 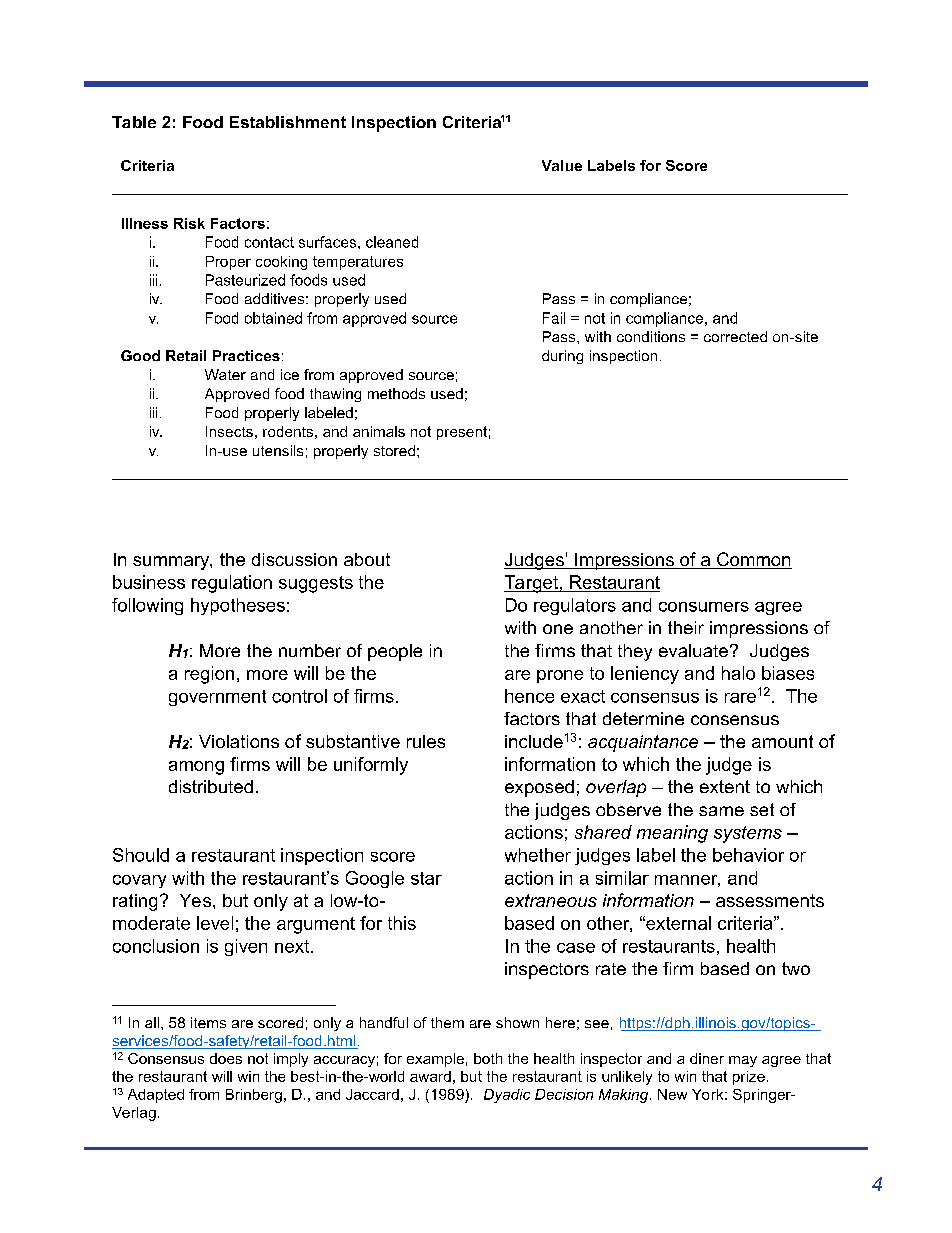 What do you see at coordinates (488, 1058) in the screenshot?
I see `both` at bounding box center [488, 1058].
